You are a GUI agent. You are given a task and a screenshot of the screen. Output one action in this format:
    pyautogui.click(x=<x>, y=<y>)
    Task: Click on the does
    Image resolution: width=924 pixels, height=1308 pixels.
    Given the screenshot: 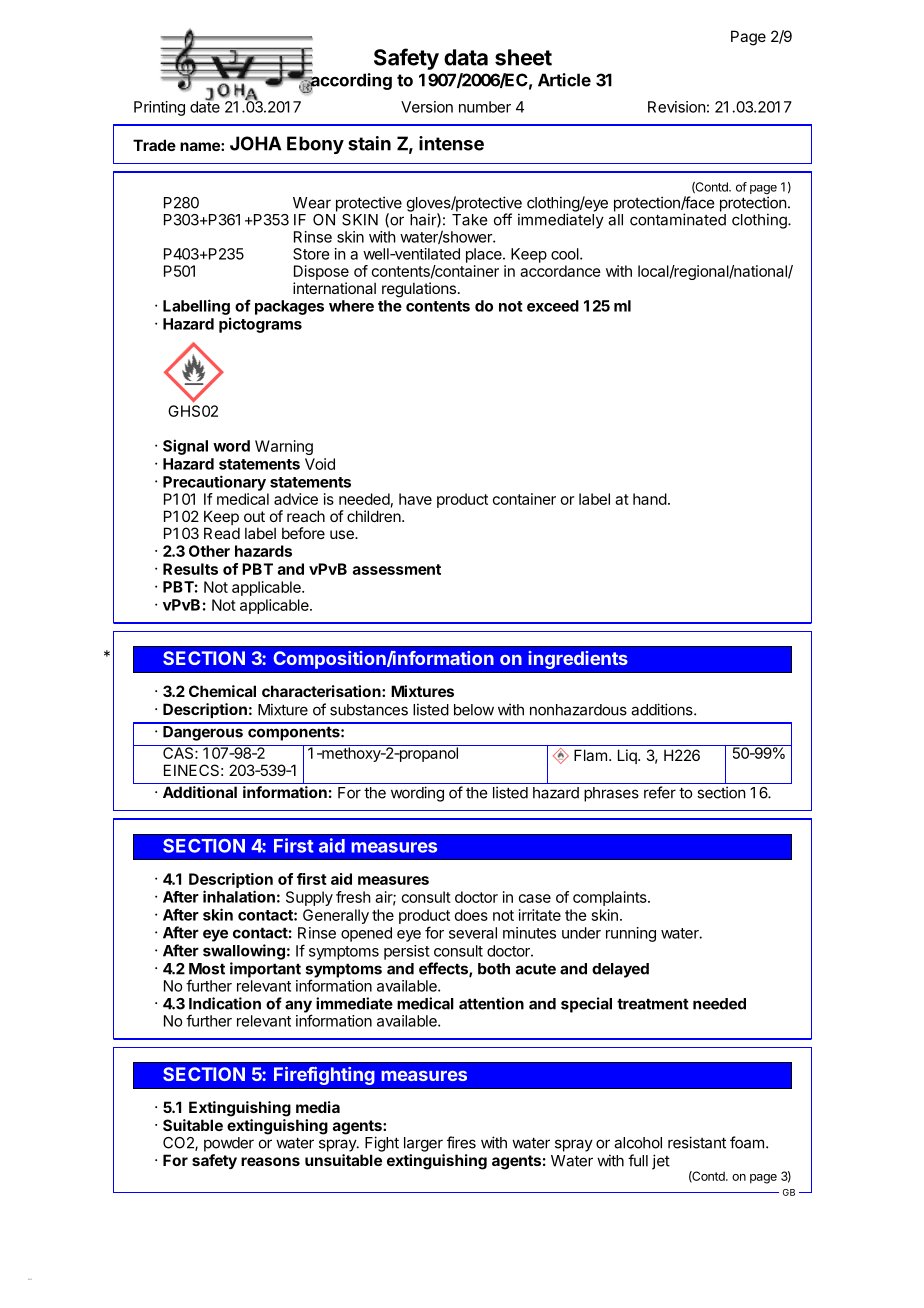 What is the action you would take?
    pyautogui.click(x=471, y=915)
